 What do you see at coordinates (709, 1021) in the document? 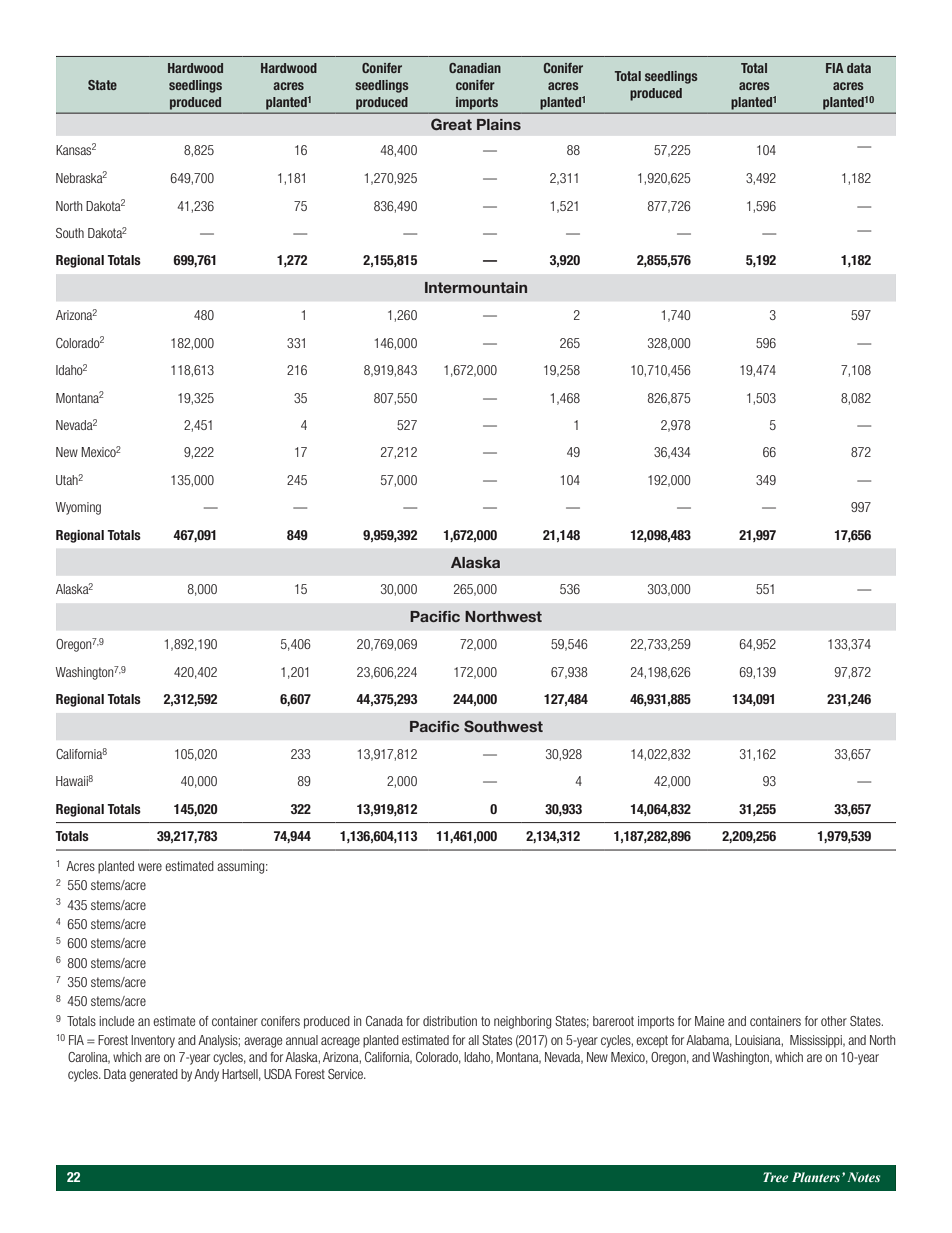
I see `Maine` at bounding box center [709, 1021].
